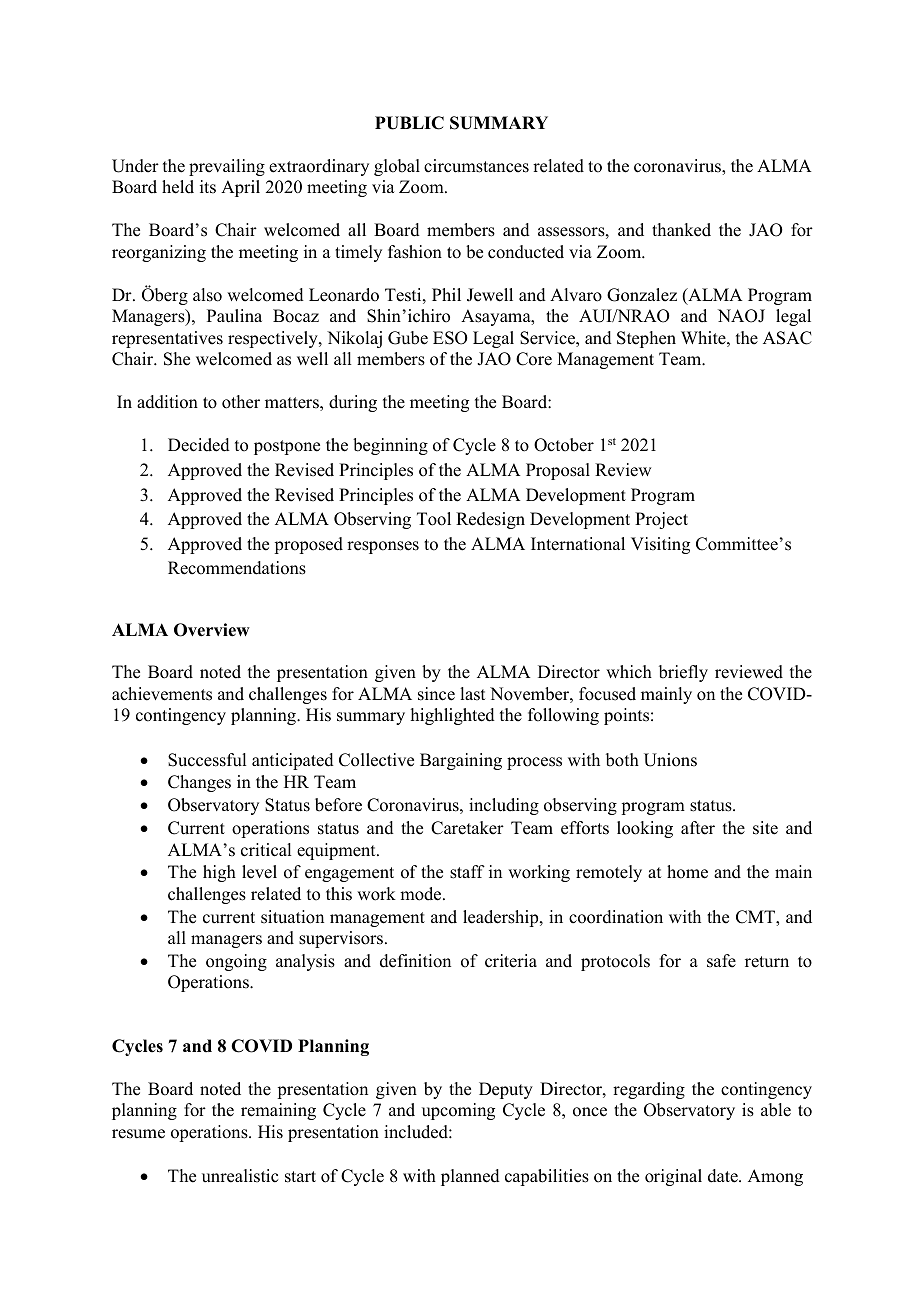 The image size is (924, 1308). Describe the element at coordinates (227, 167) in the document. I see `prevailing` at that location.
